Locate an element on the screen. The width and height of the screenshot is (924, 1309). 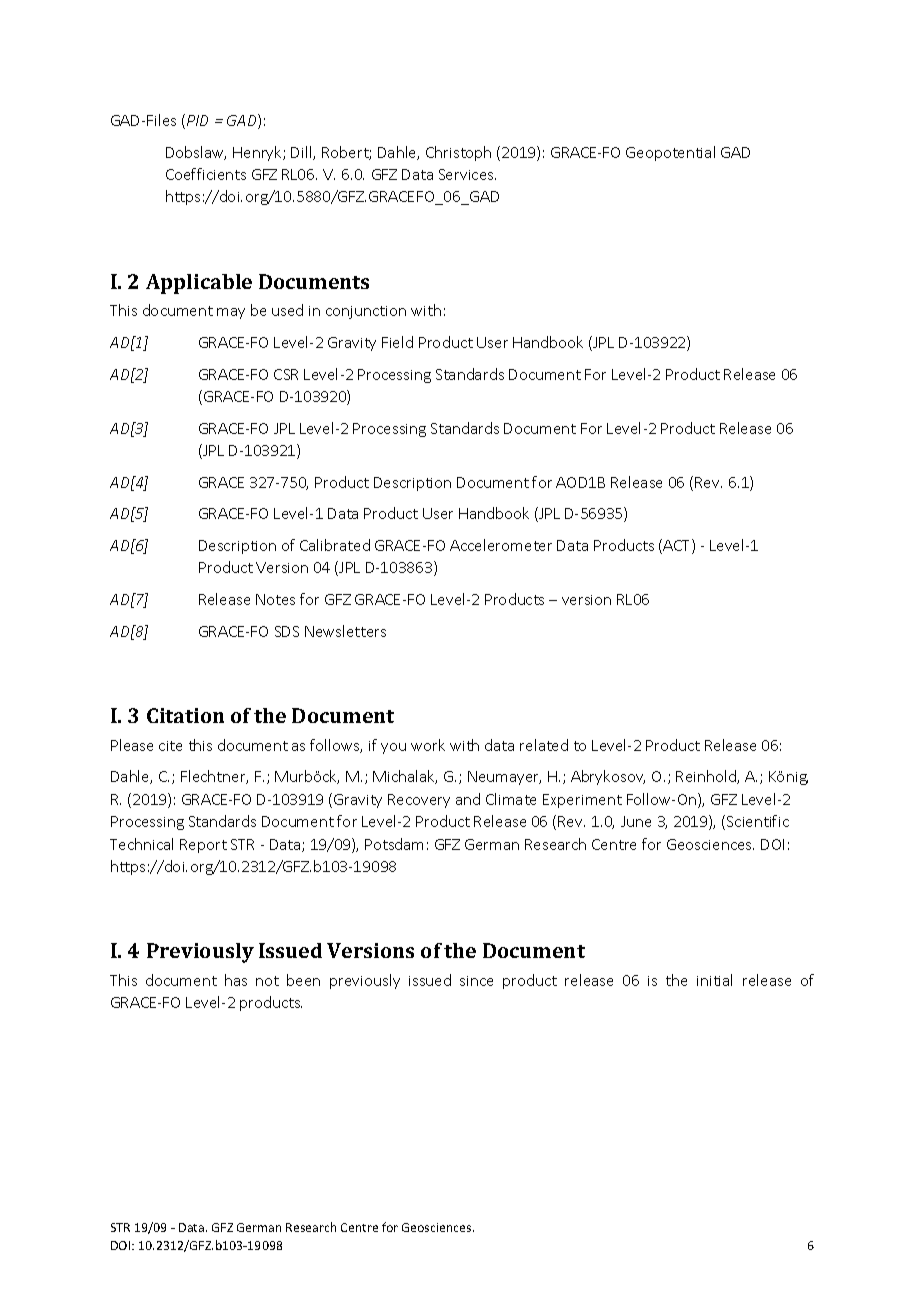
Accelerometer is located at coordinates (501, 545).
